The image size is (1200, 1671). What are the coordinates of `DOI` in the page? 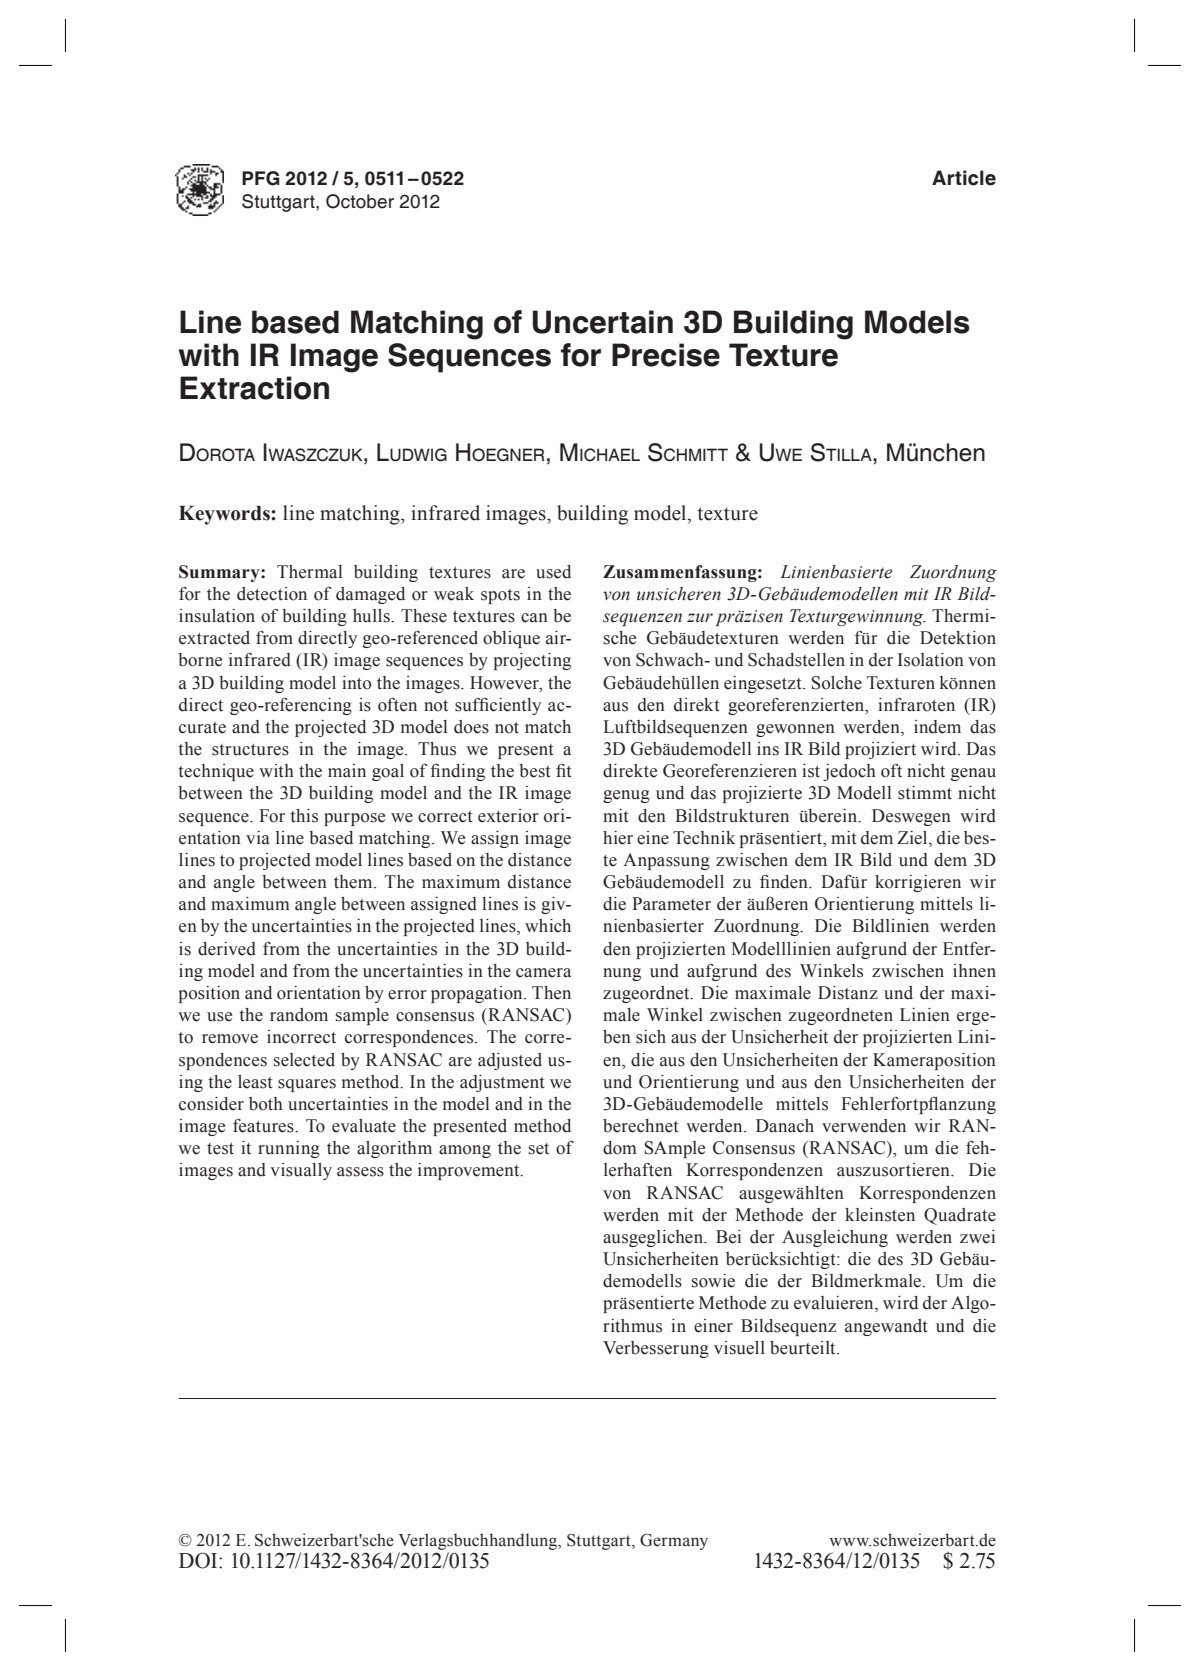 It's located at (199, 1560).
